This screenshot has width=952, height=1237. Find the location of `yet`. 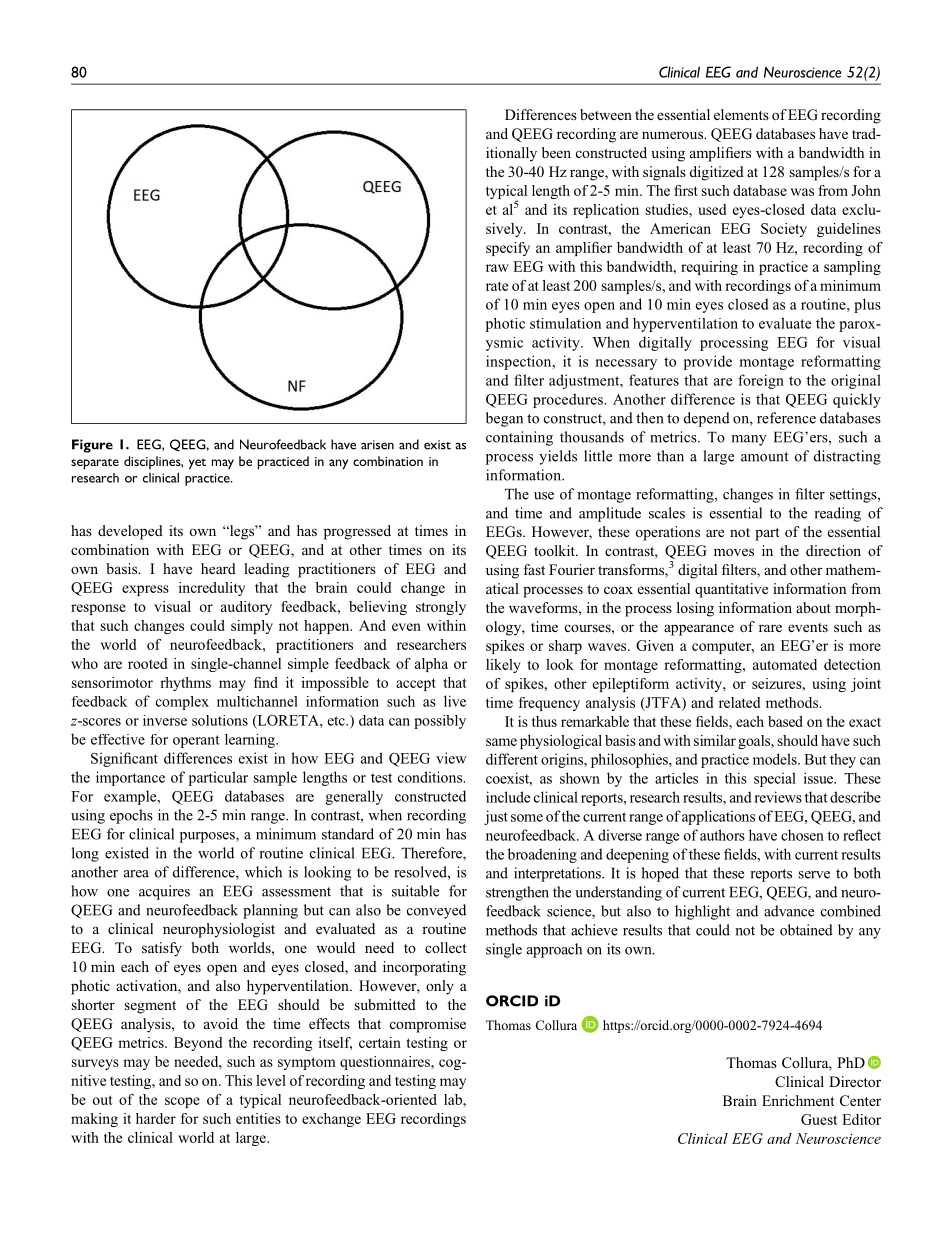

yet is located at coordinates (197, 464).
